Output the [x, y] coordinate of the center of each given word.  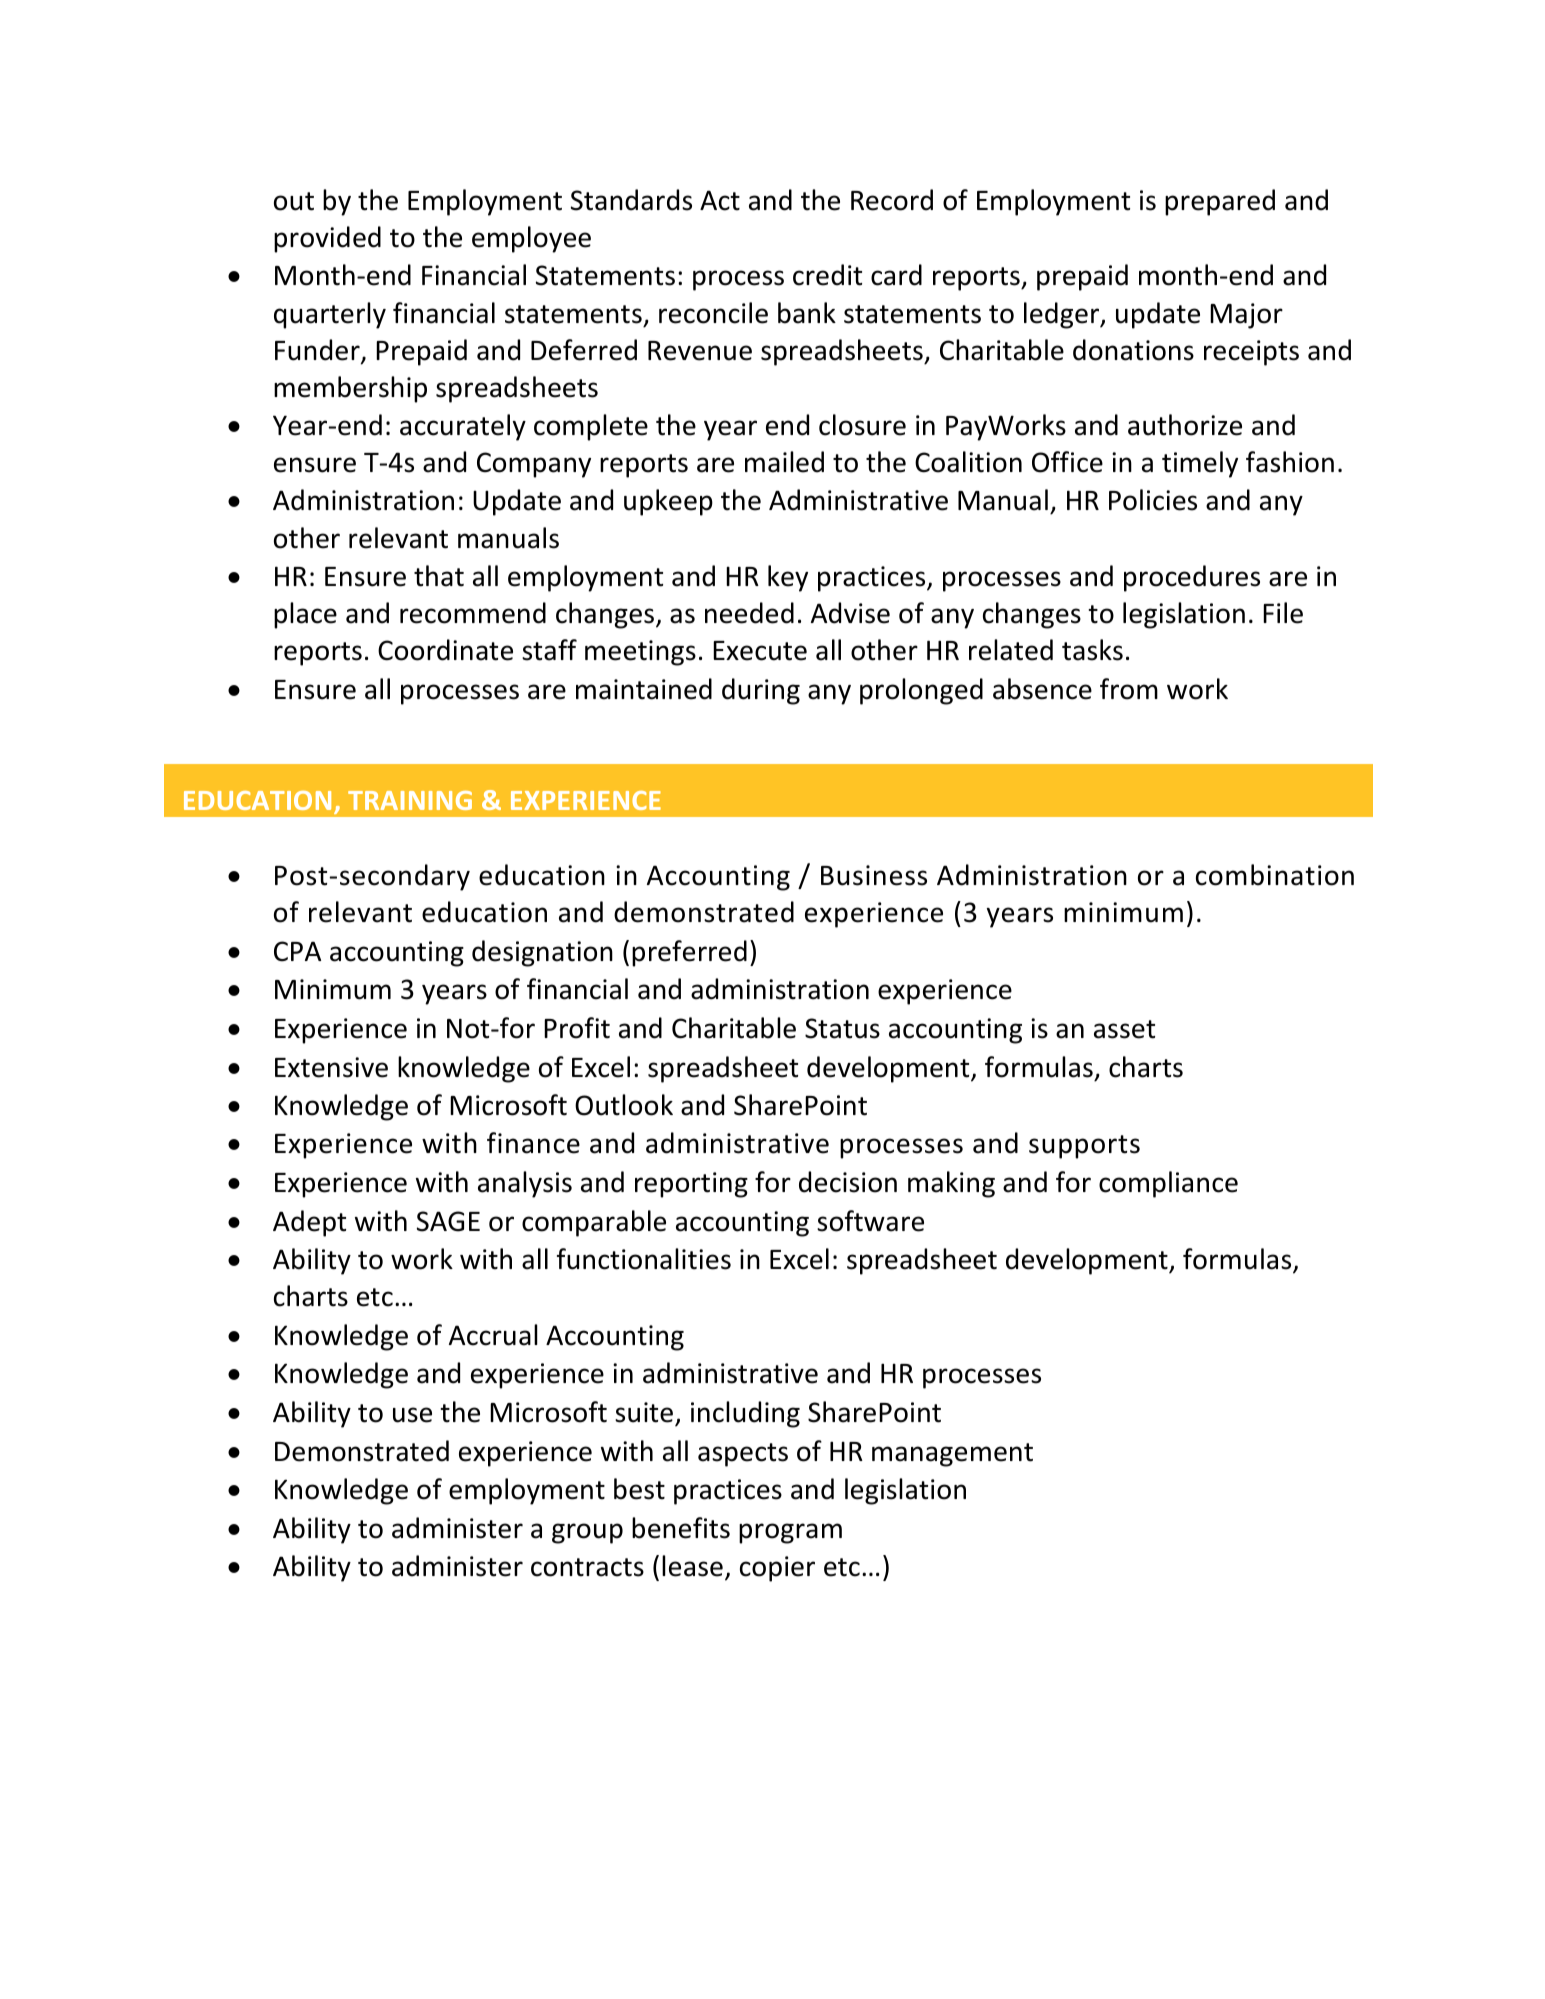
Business [874, 875]
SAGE [448, 1221]
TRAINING [410, 800]
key [788, 578]
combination [1275, 875]
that [439, 576]
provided [327, 239]
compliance [1168, 1184]
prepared [1220, 202]
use [412, 1415]
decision [848, 1182]
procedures [1192, 578]
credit [827, 275]
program [790, 1533]
